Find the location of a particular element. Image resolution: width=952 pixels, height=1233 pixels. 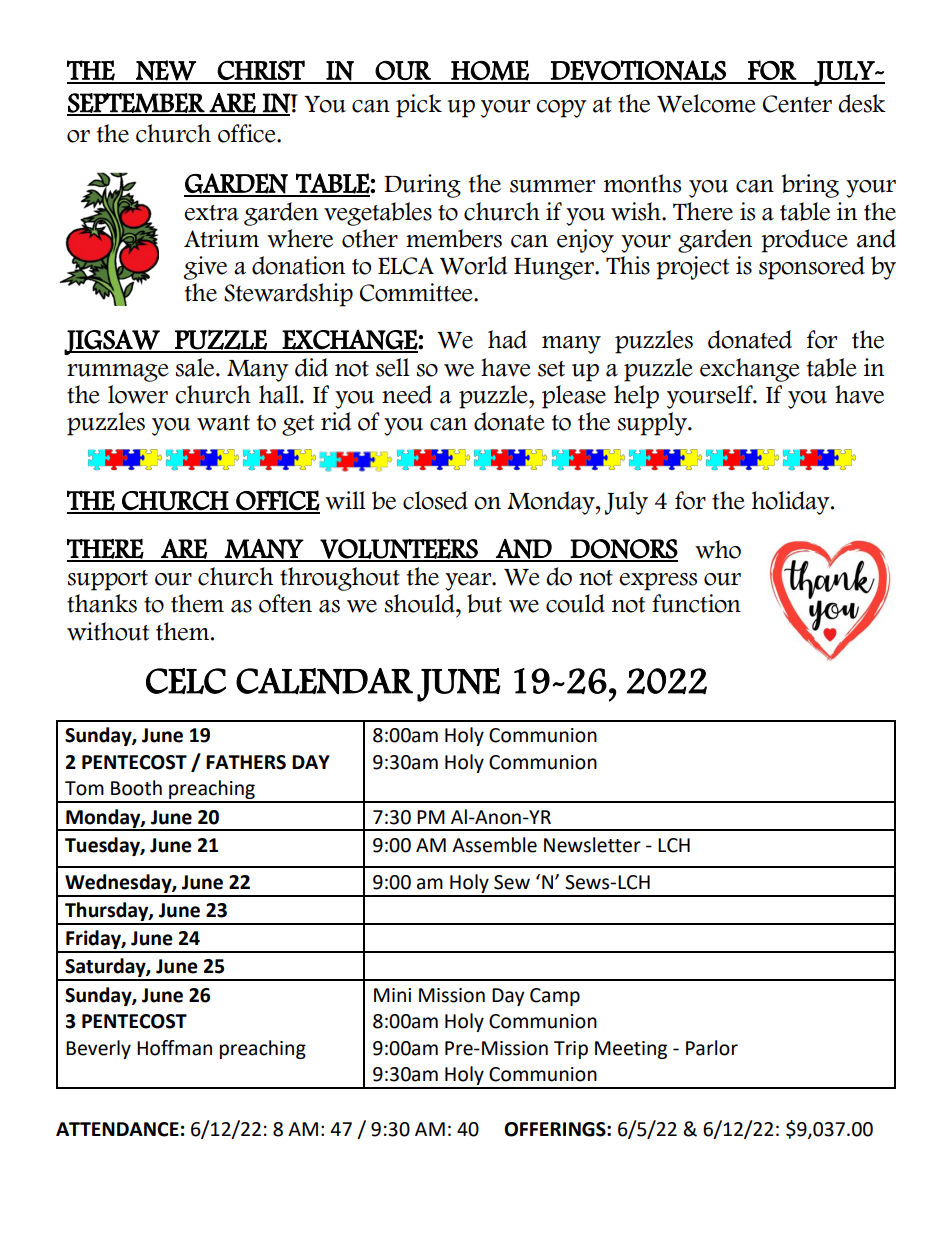

Newsletter is located at coordinates (592, 845).
